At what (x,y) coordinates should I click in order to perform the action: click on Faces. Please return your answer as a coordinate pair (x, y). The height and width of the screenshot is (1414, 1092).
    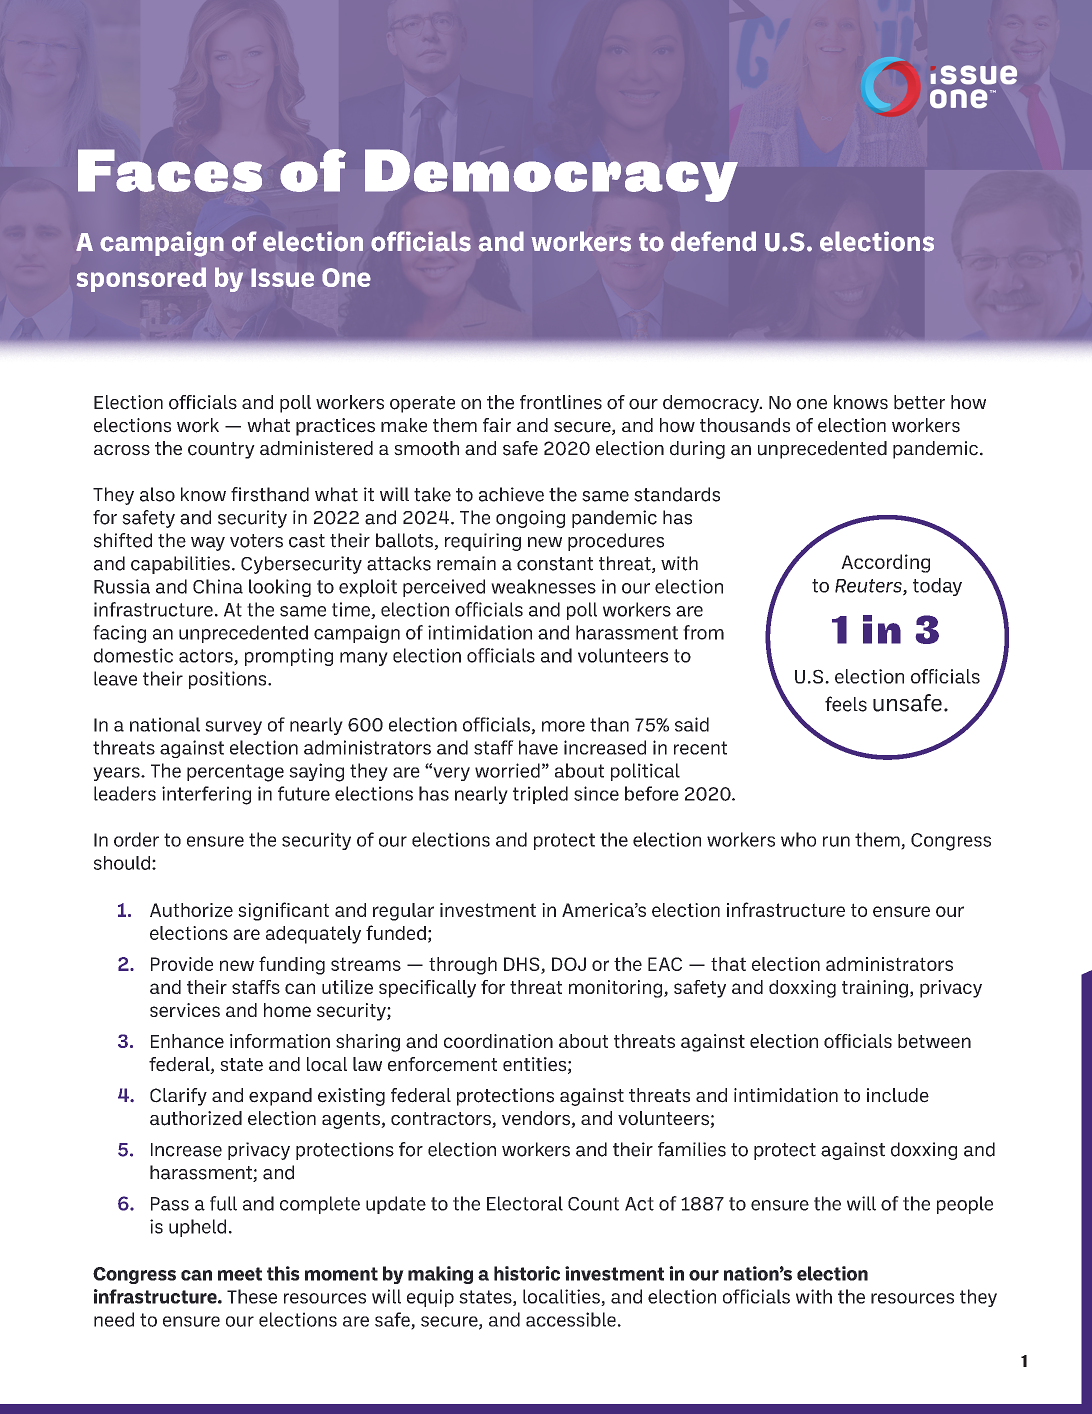
    Looking at the image, I should click on (170, 170).
